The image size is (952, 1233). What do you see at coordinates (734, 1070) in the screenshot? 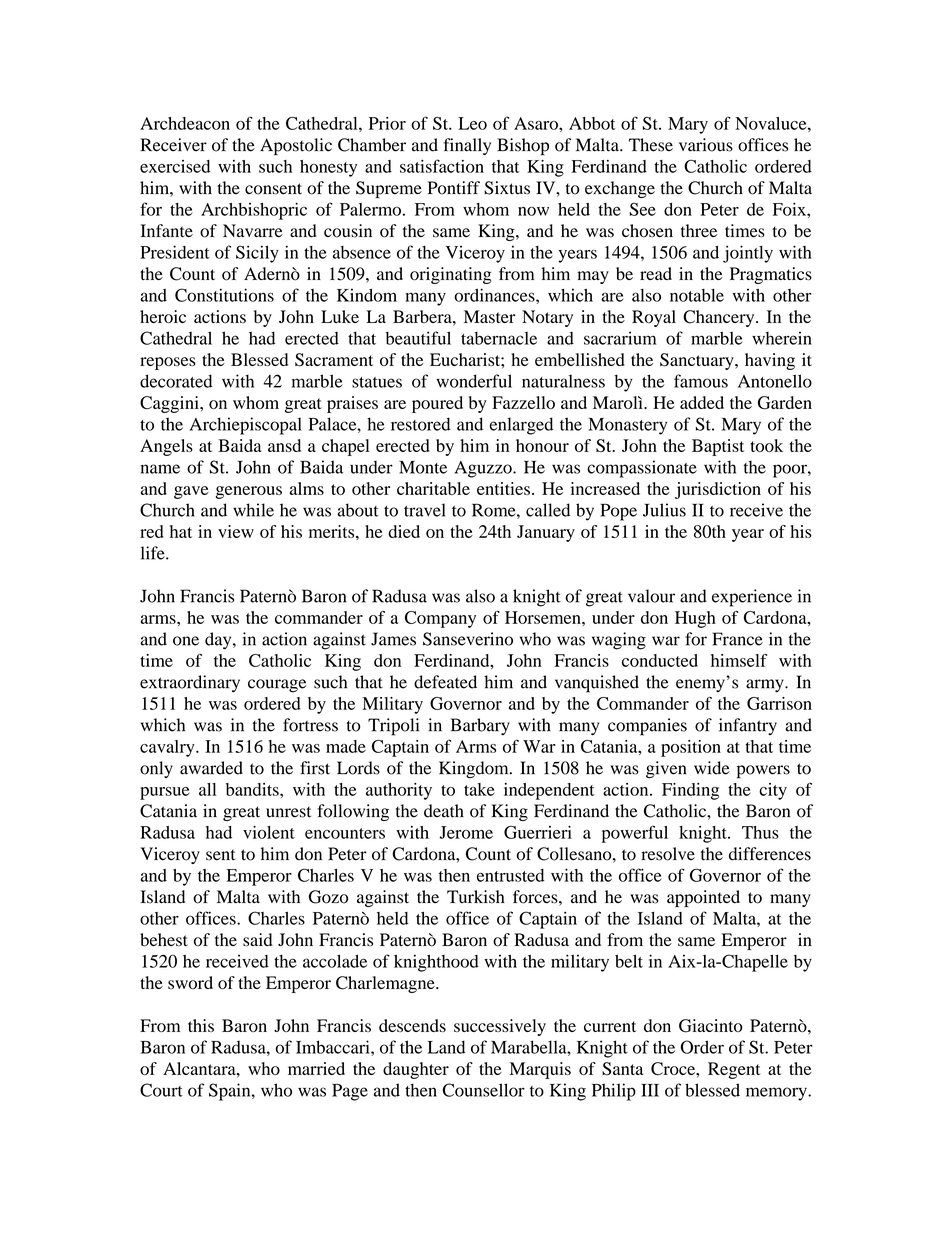
I see `Regent` at bounding box center [734, 1070].
